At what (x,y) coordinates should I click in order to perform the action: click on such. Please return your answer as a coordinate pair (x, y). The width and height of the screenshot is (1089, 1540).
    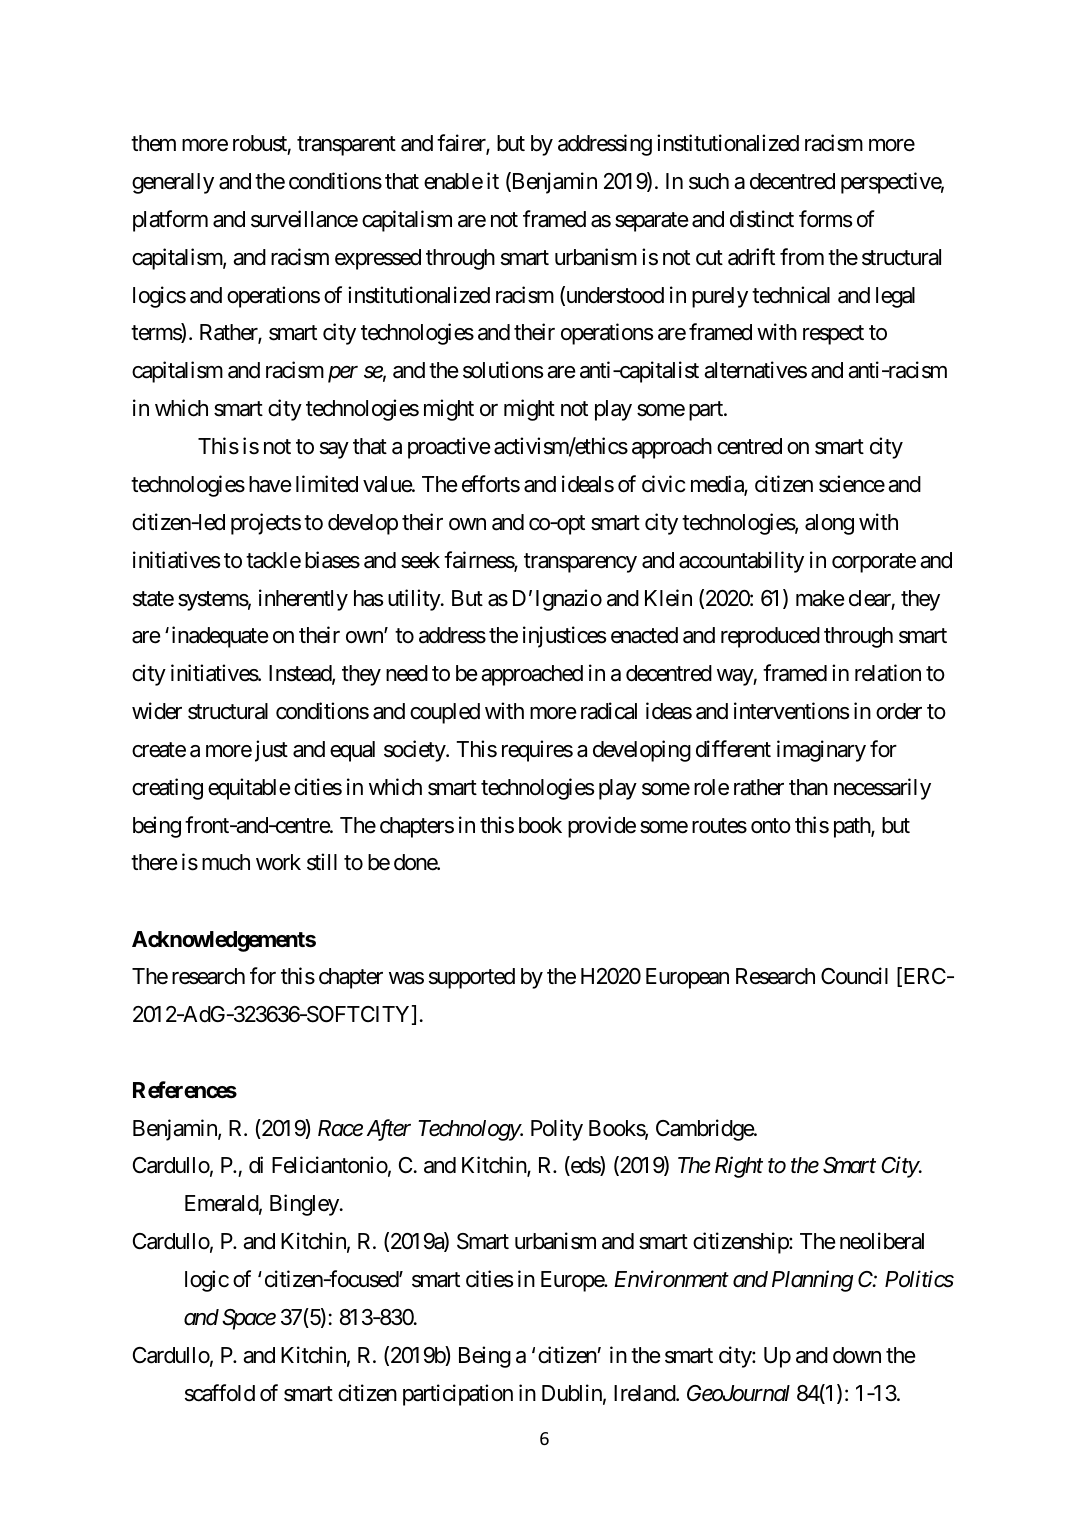
    Looking at the image, I should click on (709, 181).
